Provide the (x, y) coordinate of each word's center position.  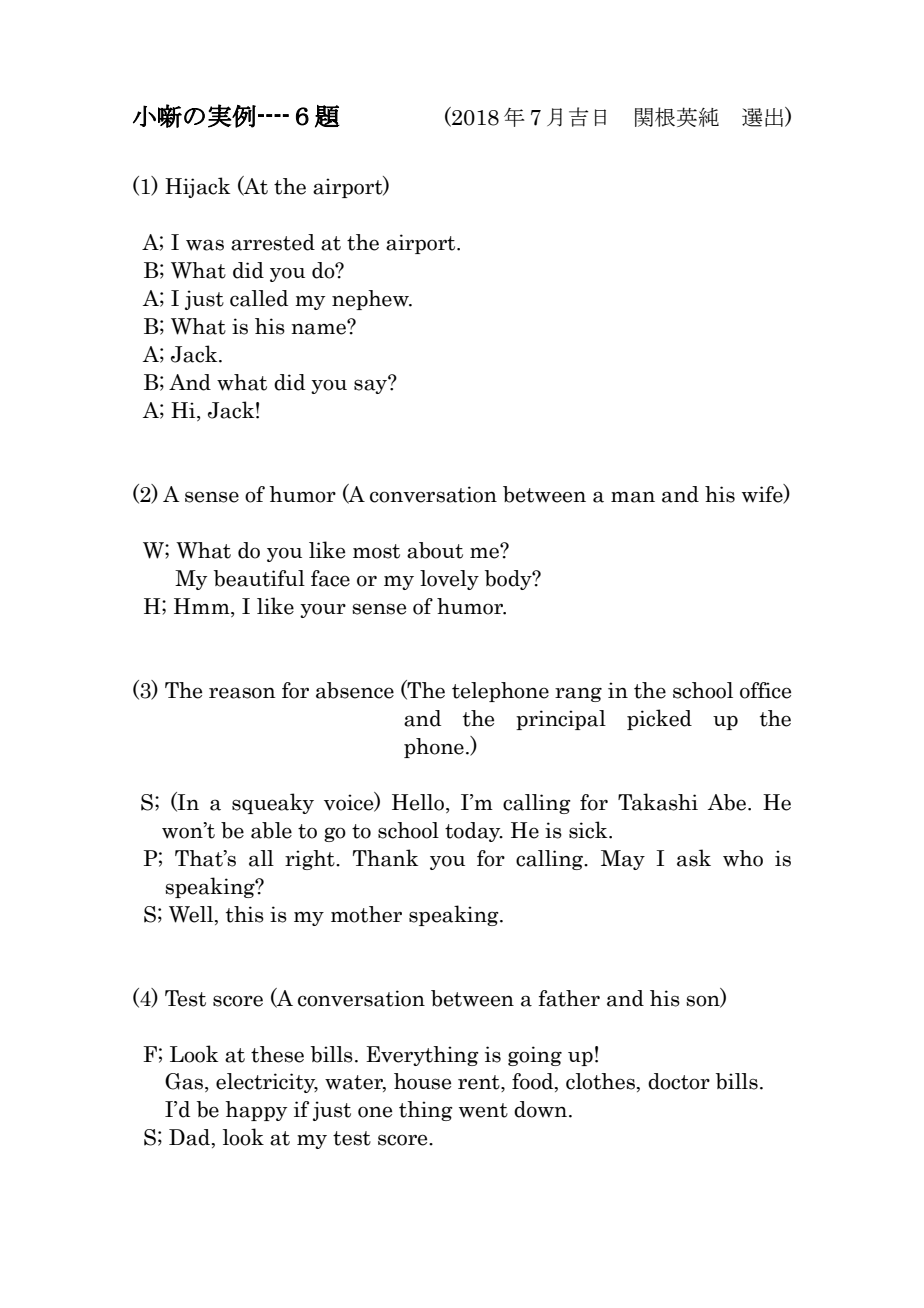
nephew (371, 300)
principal (561, 720)
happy (256, 1111)
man (633, 497)
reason (242, 693)
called (259, 298)
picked (659, 719)
